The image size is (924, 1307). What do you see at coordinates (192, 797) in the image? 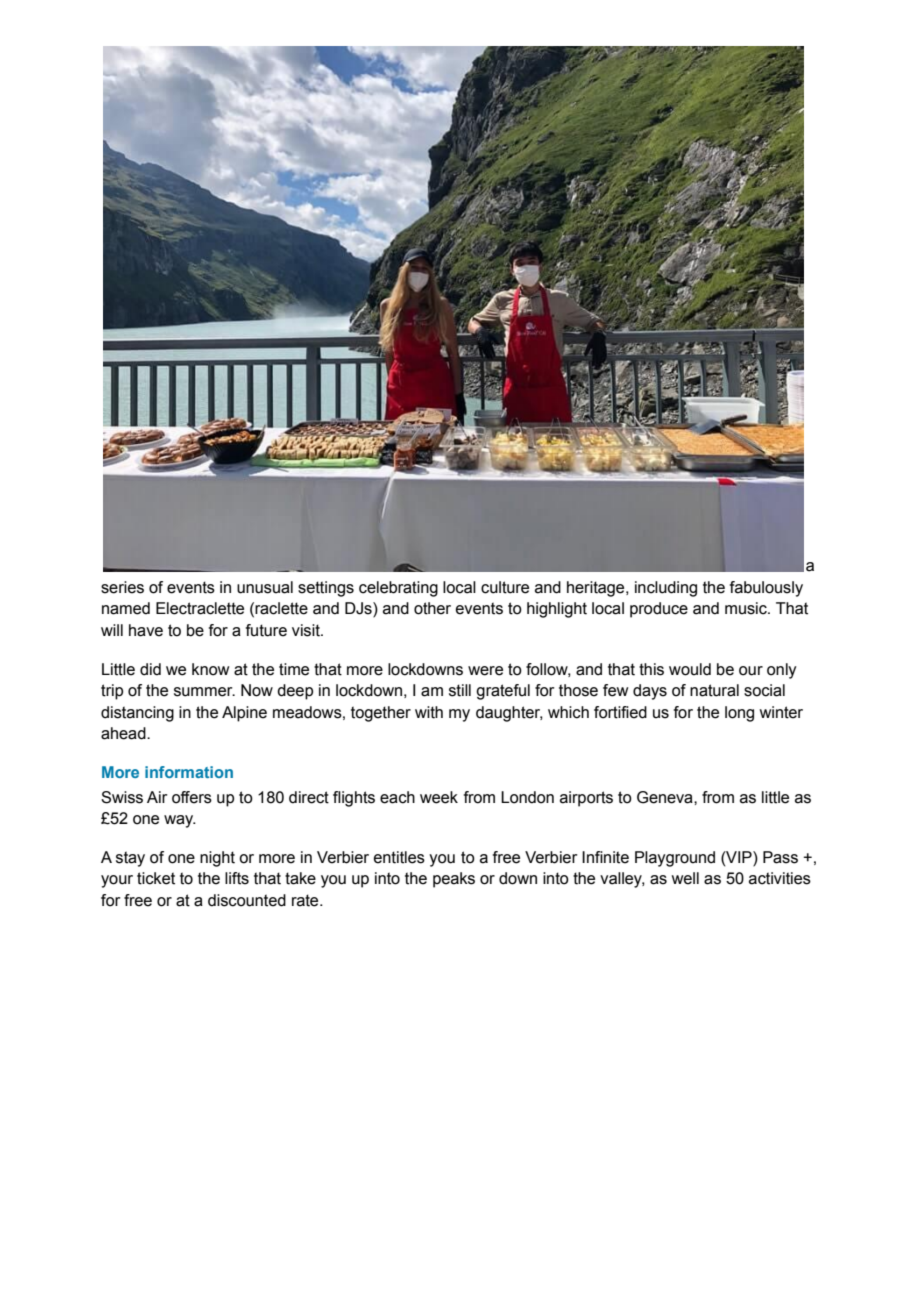
I see `offers` at bounding box center [192, 797].
